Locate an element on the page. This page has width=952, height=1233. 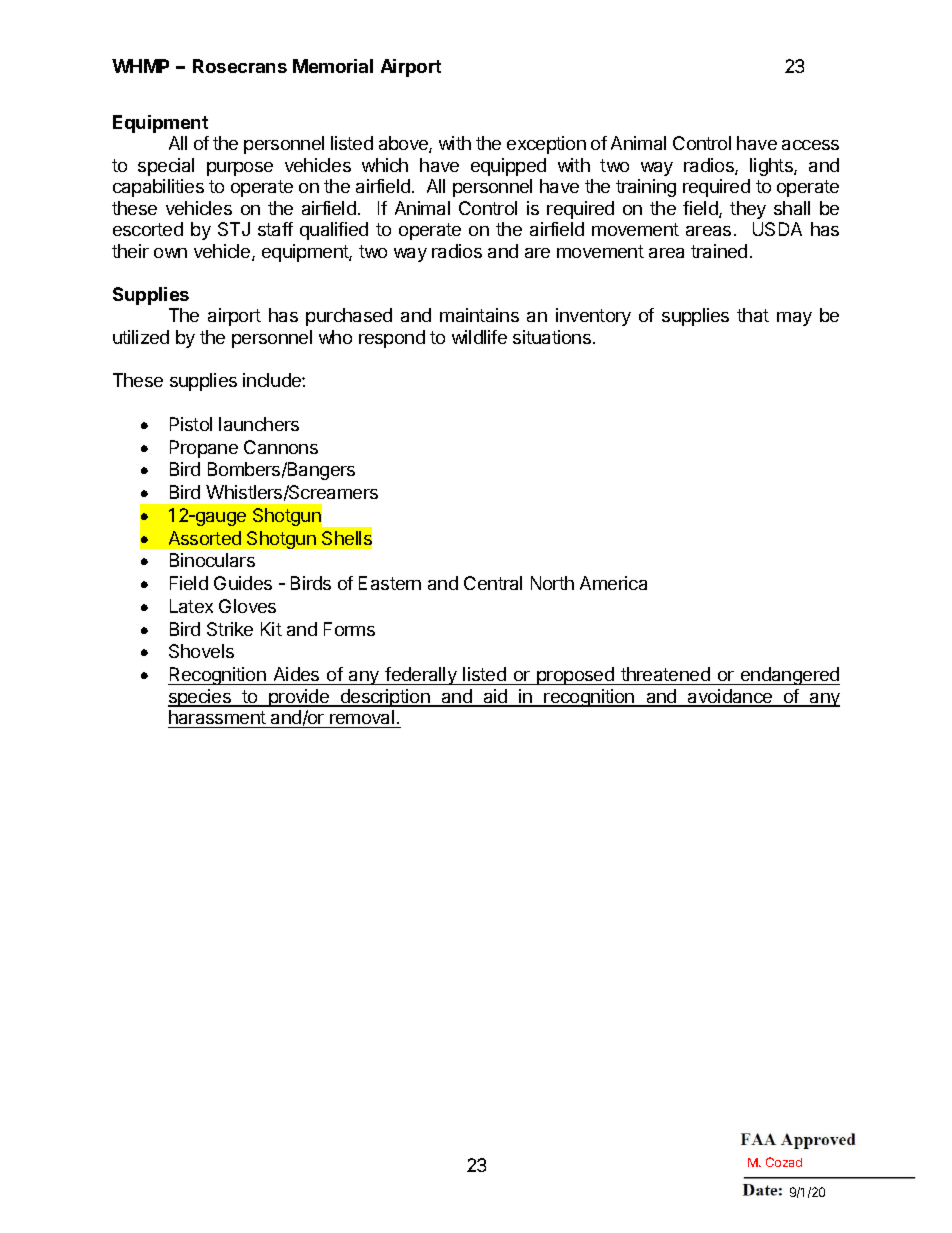
exception is located at coordinates (546, 145).
